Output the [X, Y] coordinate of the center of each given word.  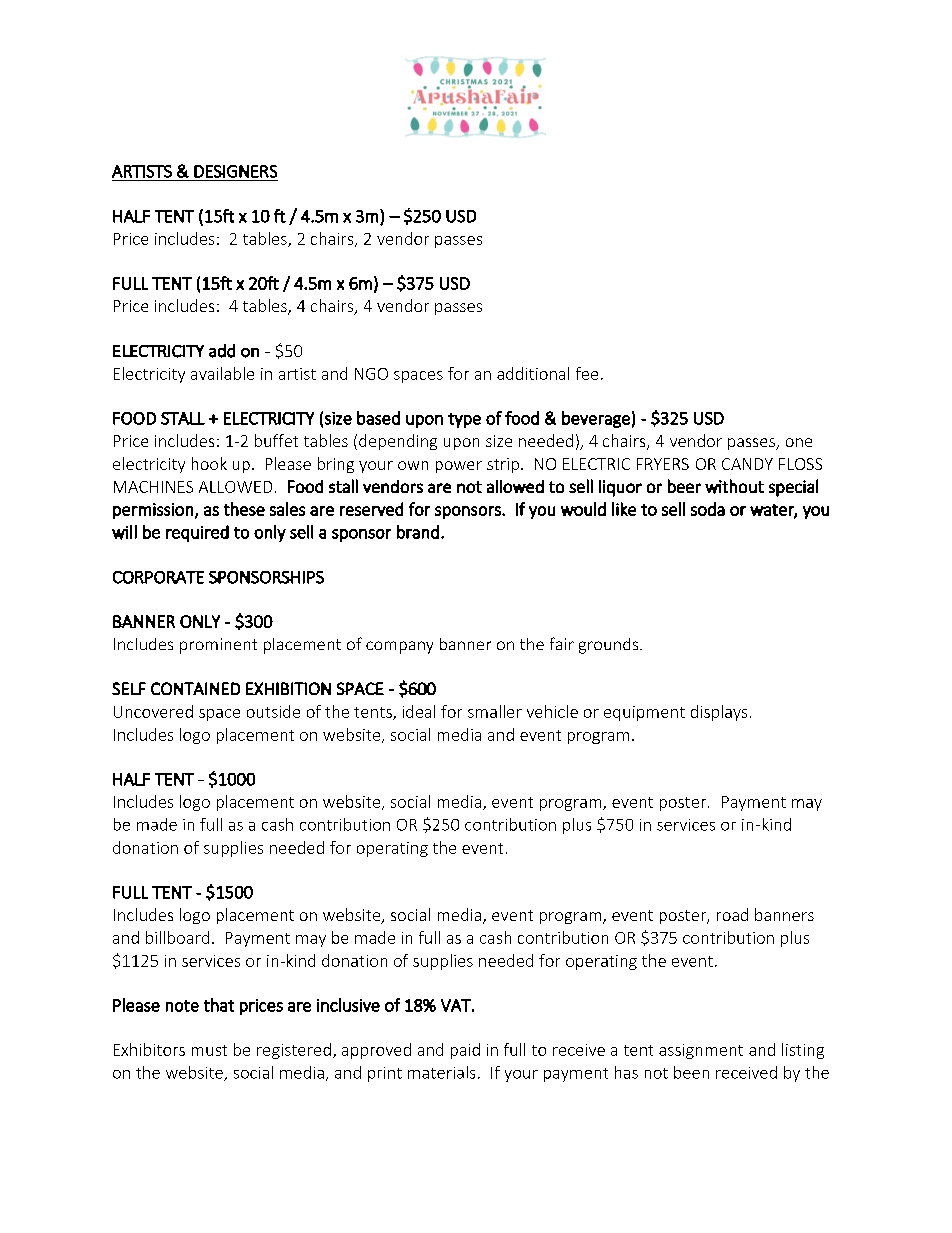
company [399, 647]
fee [587, 373]
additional [533, 373]
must [209, 1050]
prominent [218, 646]
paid [465, 1051]
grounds [610, 646]
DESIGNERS [235, 171]
